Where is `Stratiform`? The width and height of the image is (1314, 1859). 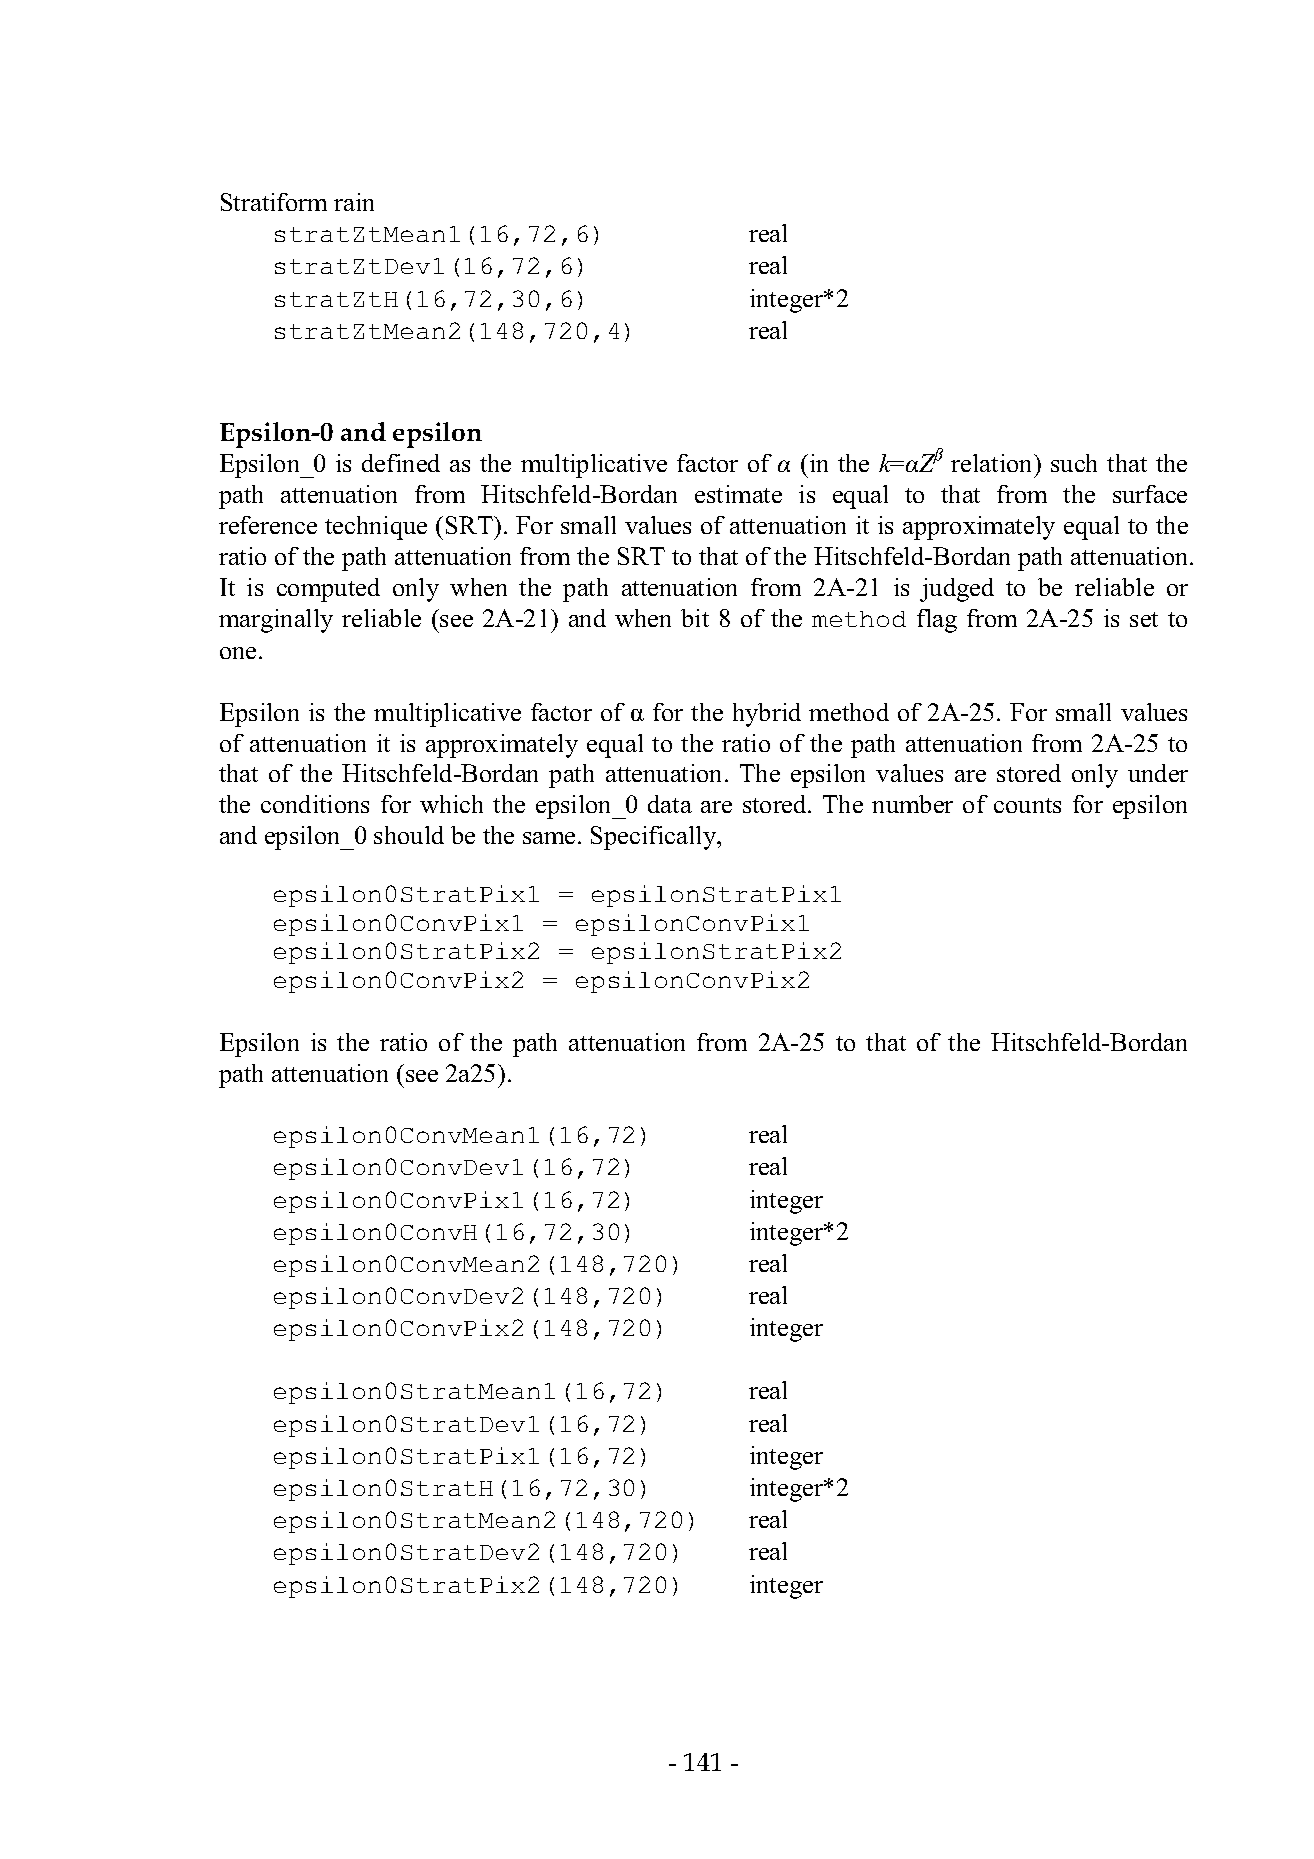 Stratiform is located at coordinates (274, 202).
